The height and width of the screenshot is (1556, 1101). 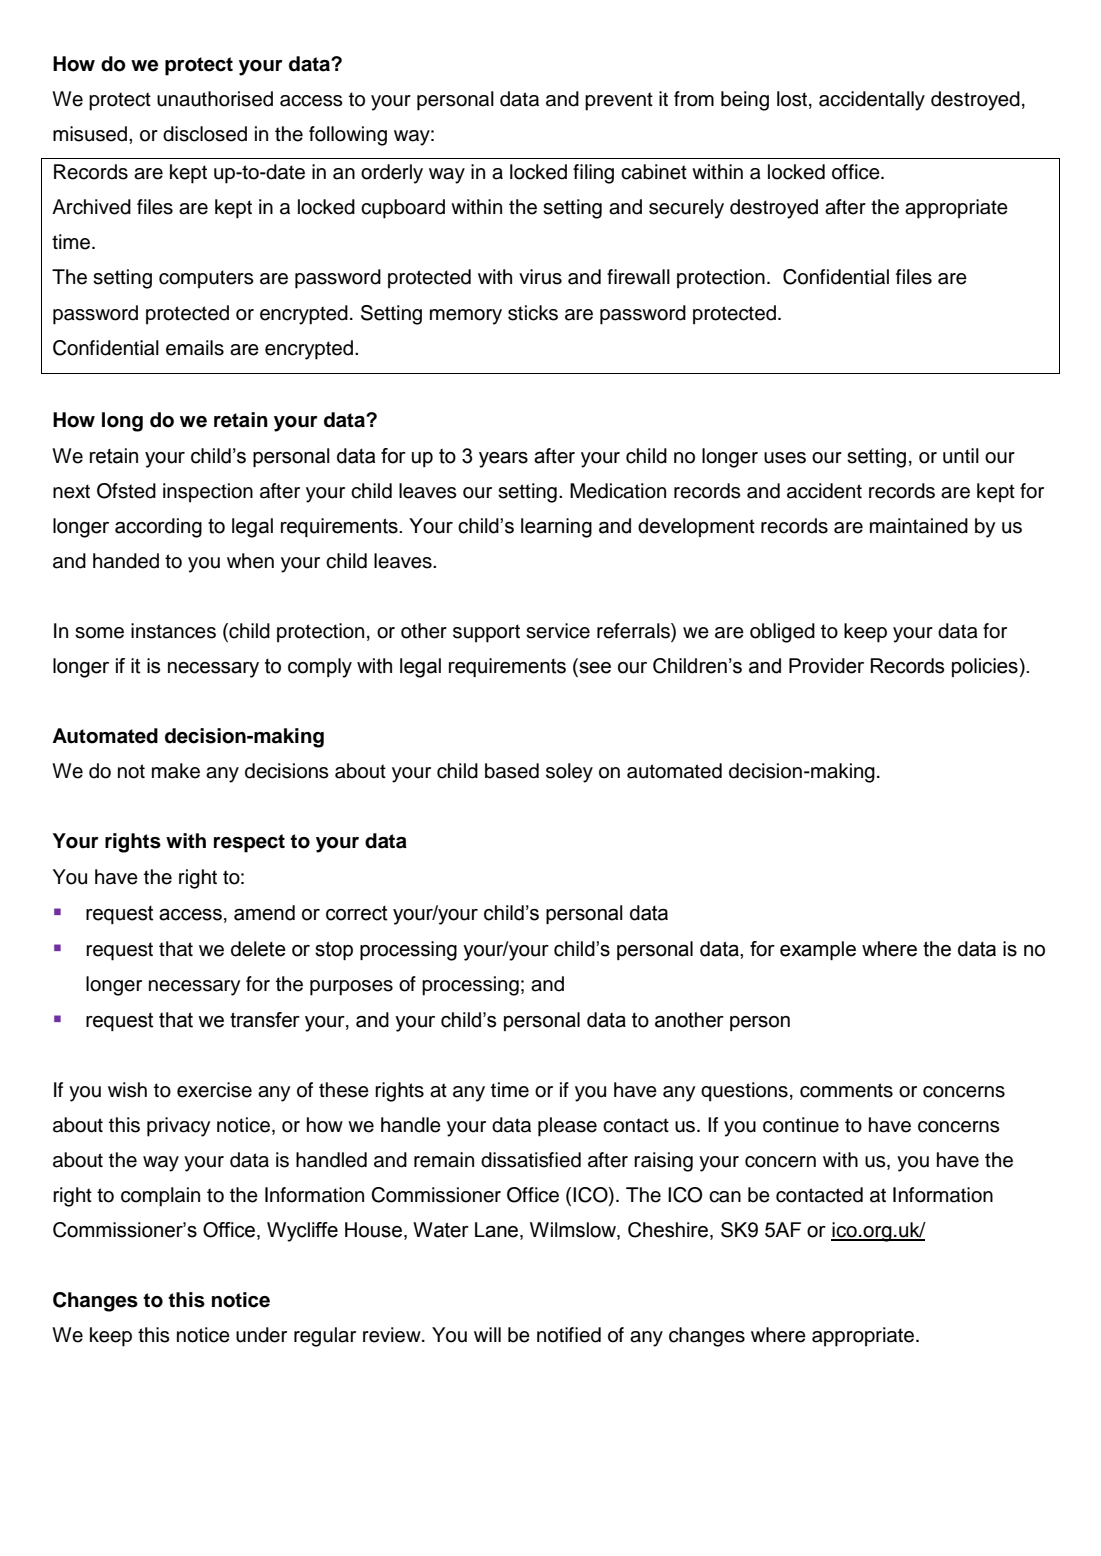 I want to click on filing, so click(x=593, y=174).
